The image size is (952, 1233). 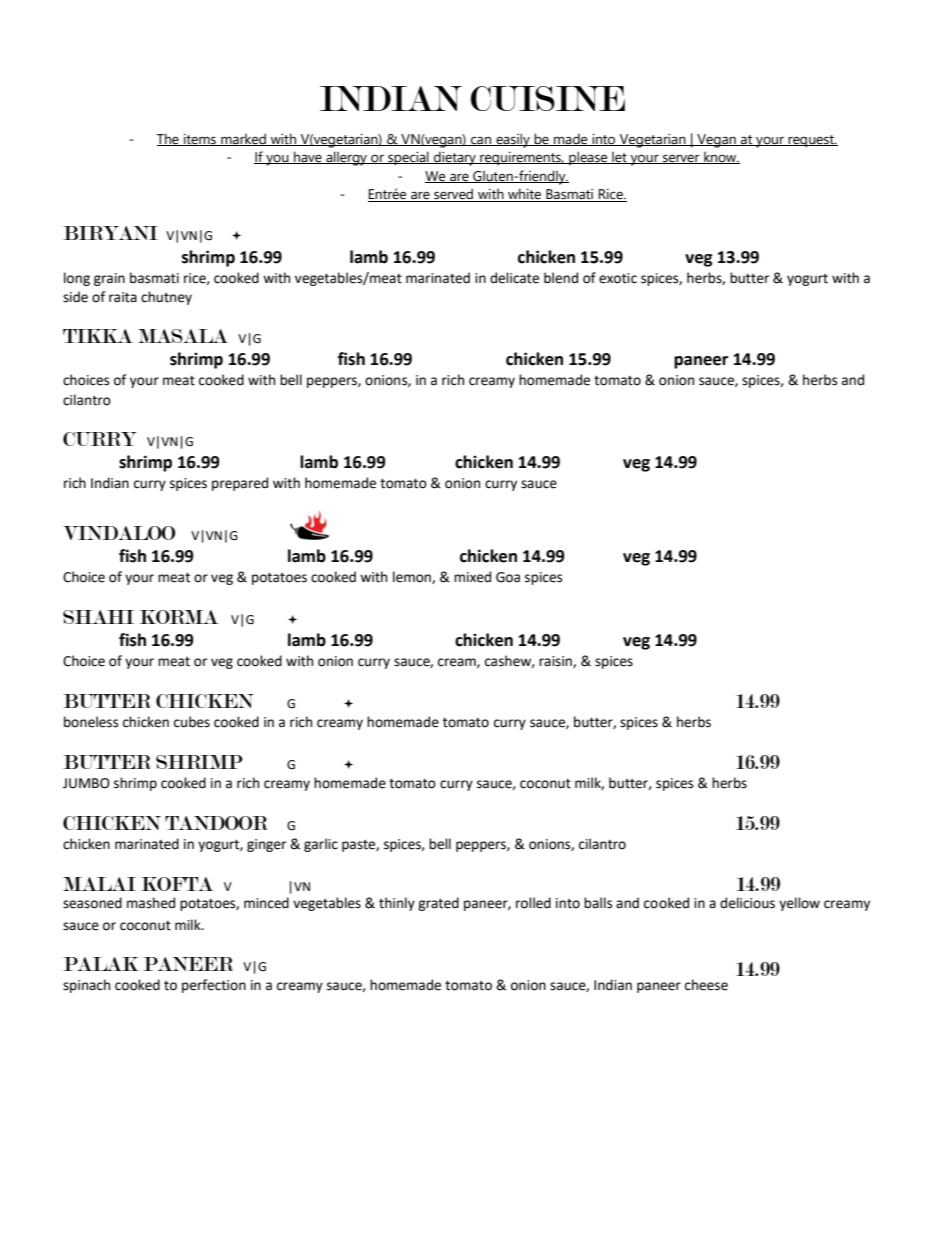 What do you see at coordinates (747, 903) in the page?
I see `delicious` at bounding box center [747, 903].
